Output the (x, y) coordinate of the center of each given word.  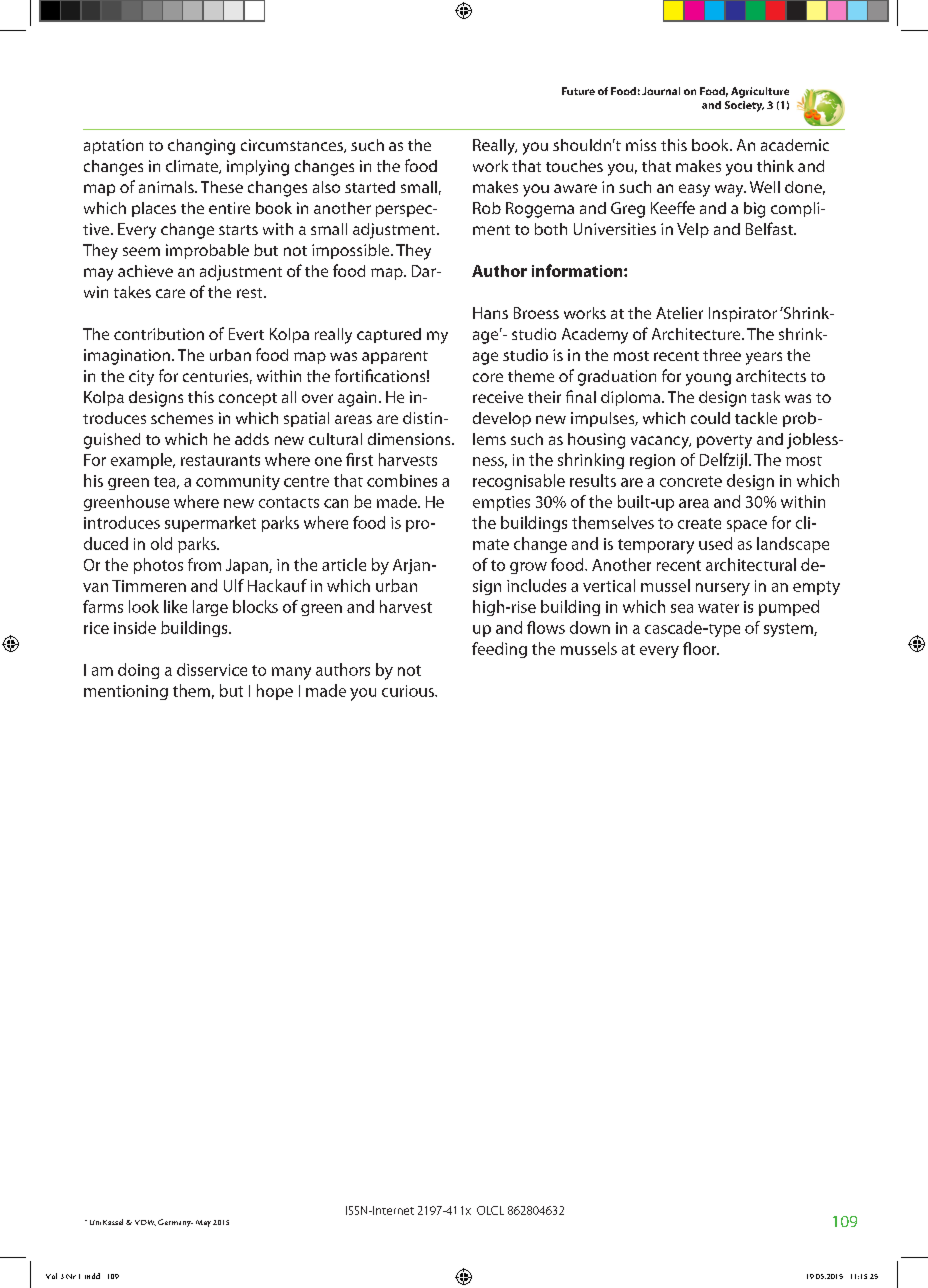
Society (744, 106)
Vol (51, 1276)
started (370, 187)
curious (409, 691)
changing (201, 147)
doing (138, 671)
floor (701, 648)
